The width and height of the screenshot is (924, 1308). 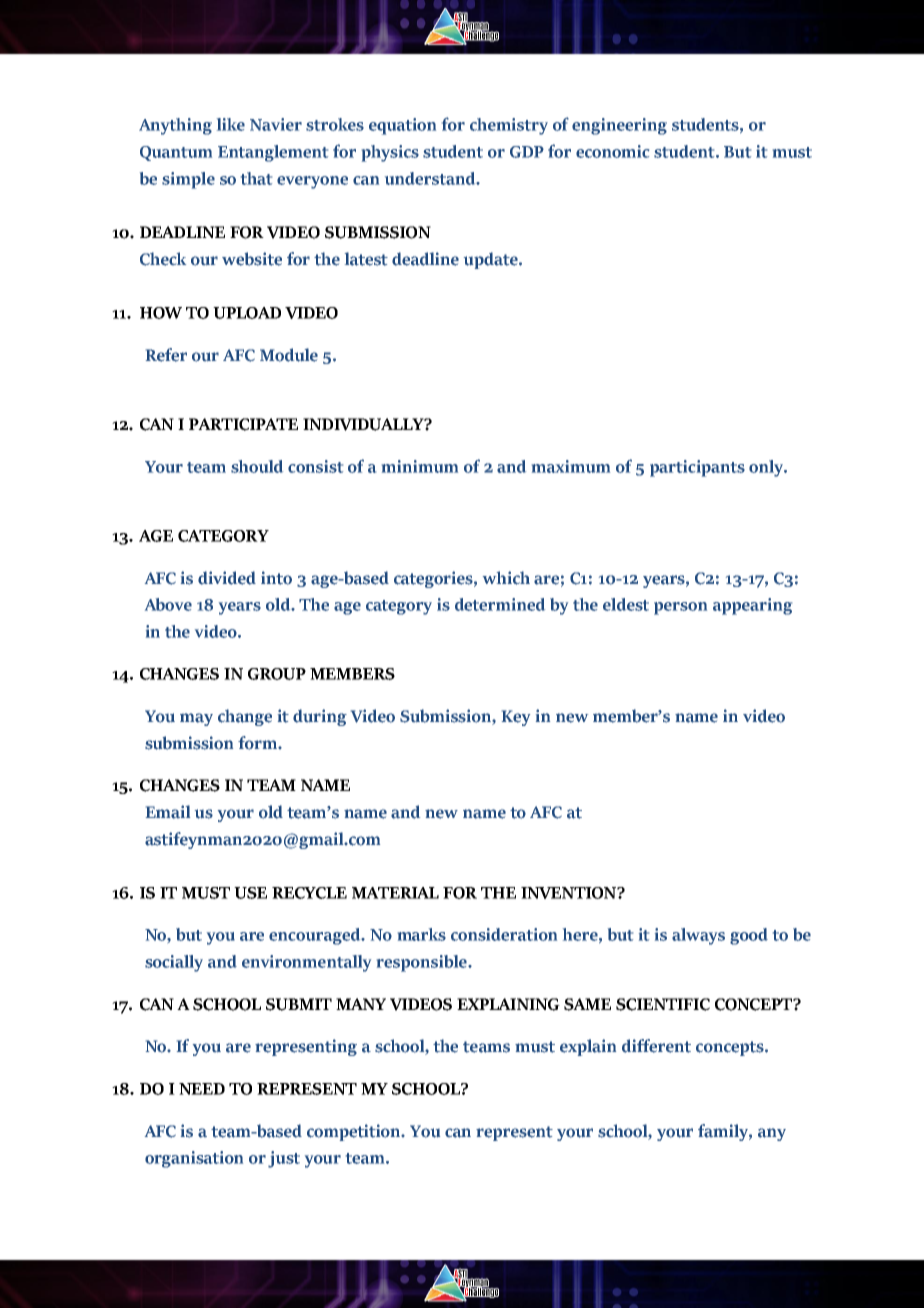 What do you see at coordinates (697, 468) in the screenshot?
I see `participants` at bounding box center [697, 468].
